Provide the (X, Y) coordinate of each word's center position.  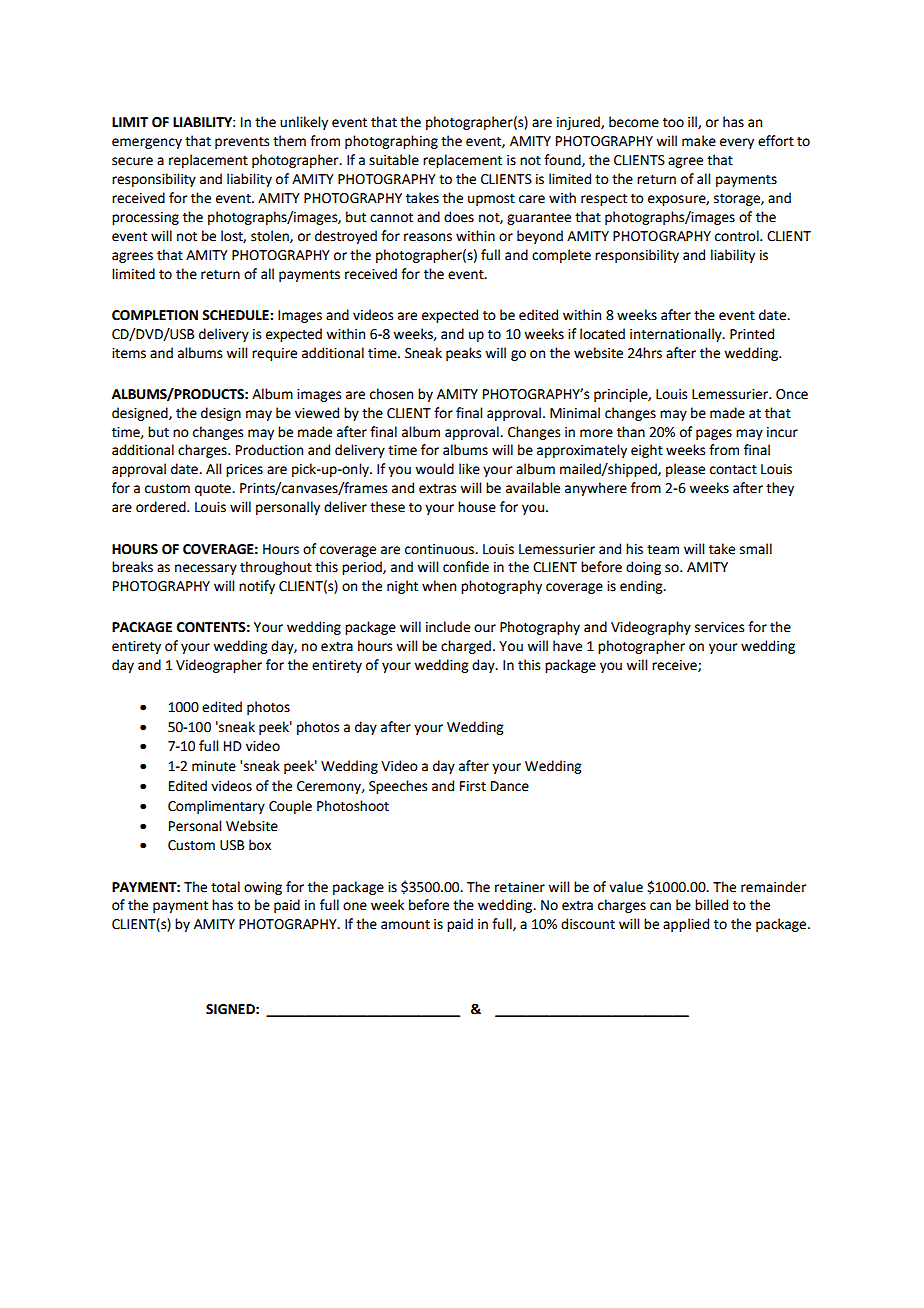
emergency (147, 143)
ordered (162, 507)
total (225, 887)
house (477, 507)
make (699, 141)
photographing (391, 142)
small (756, 549)
